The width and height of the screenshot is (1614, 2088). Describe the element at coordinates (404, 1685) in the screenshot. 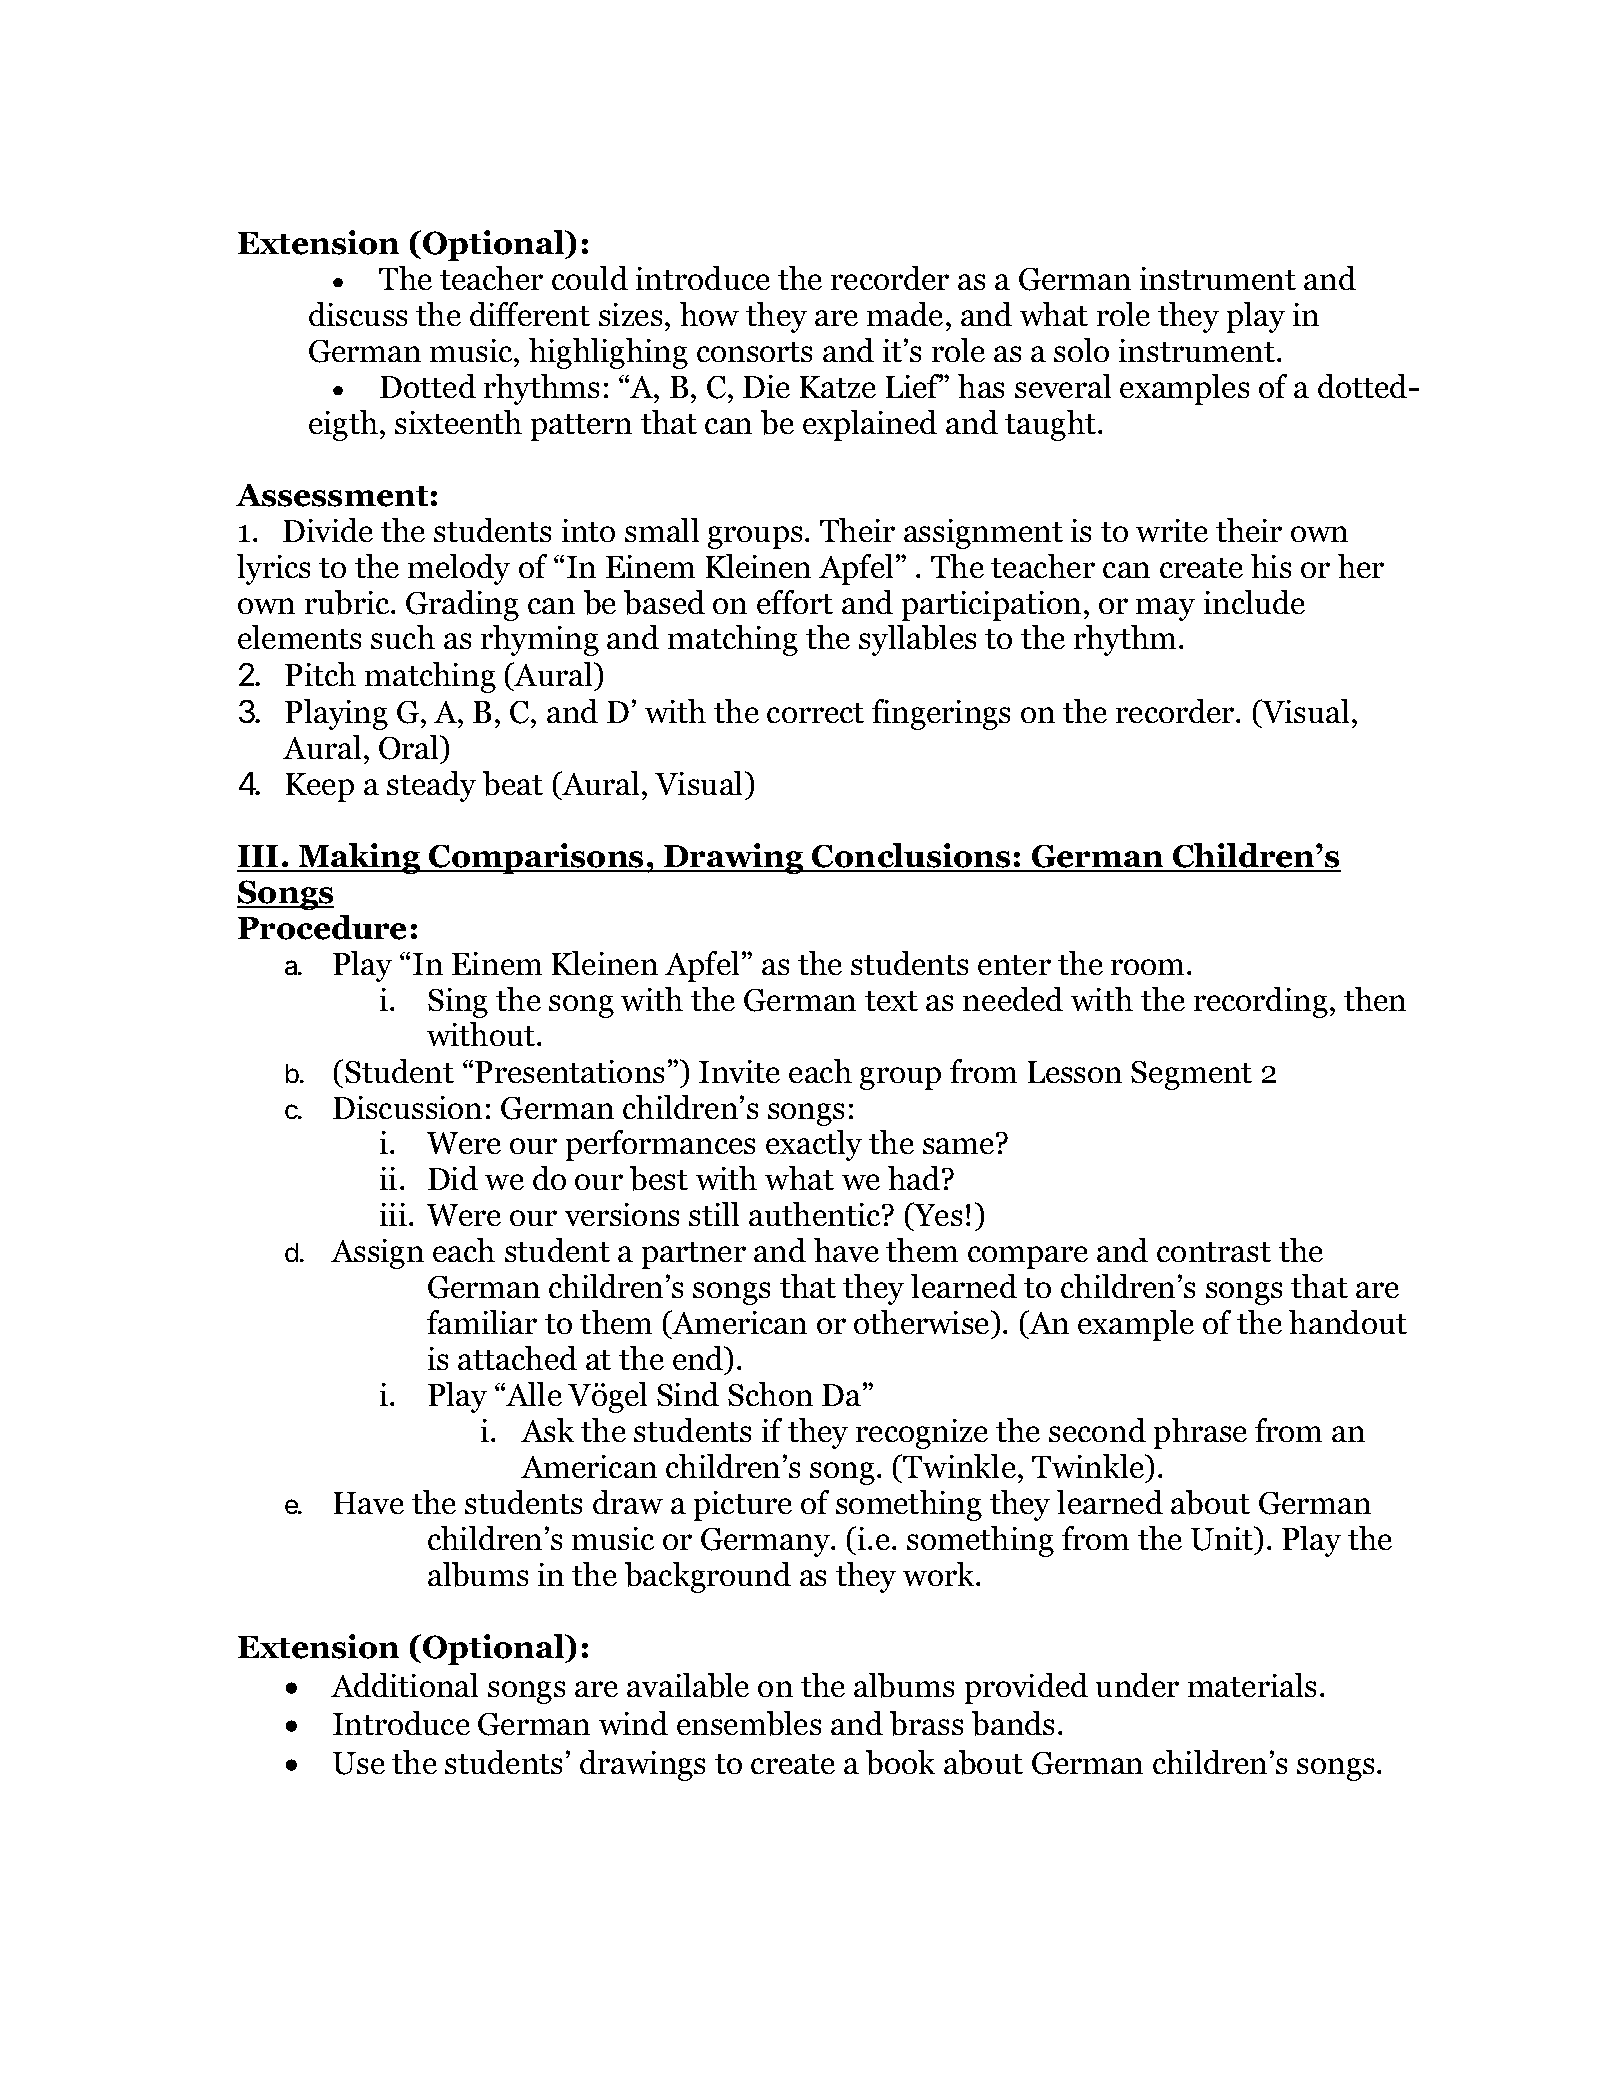

I see `Additional` at that location.
